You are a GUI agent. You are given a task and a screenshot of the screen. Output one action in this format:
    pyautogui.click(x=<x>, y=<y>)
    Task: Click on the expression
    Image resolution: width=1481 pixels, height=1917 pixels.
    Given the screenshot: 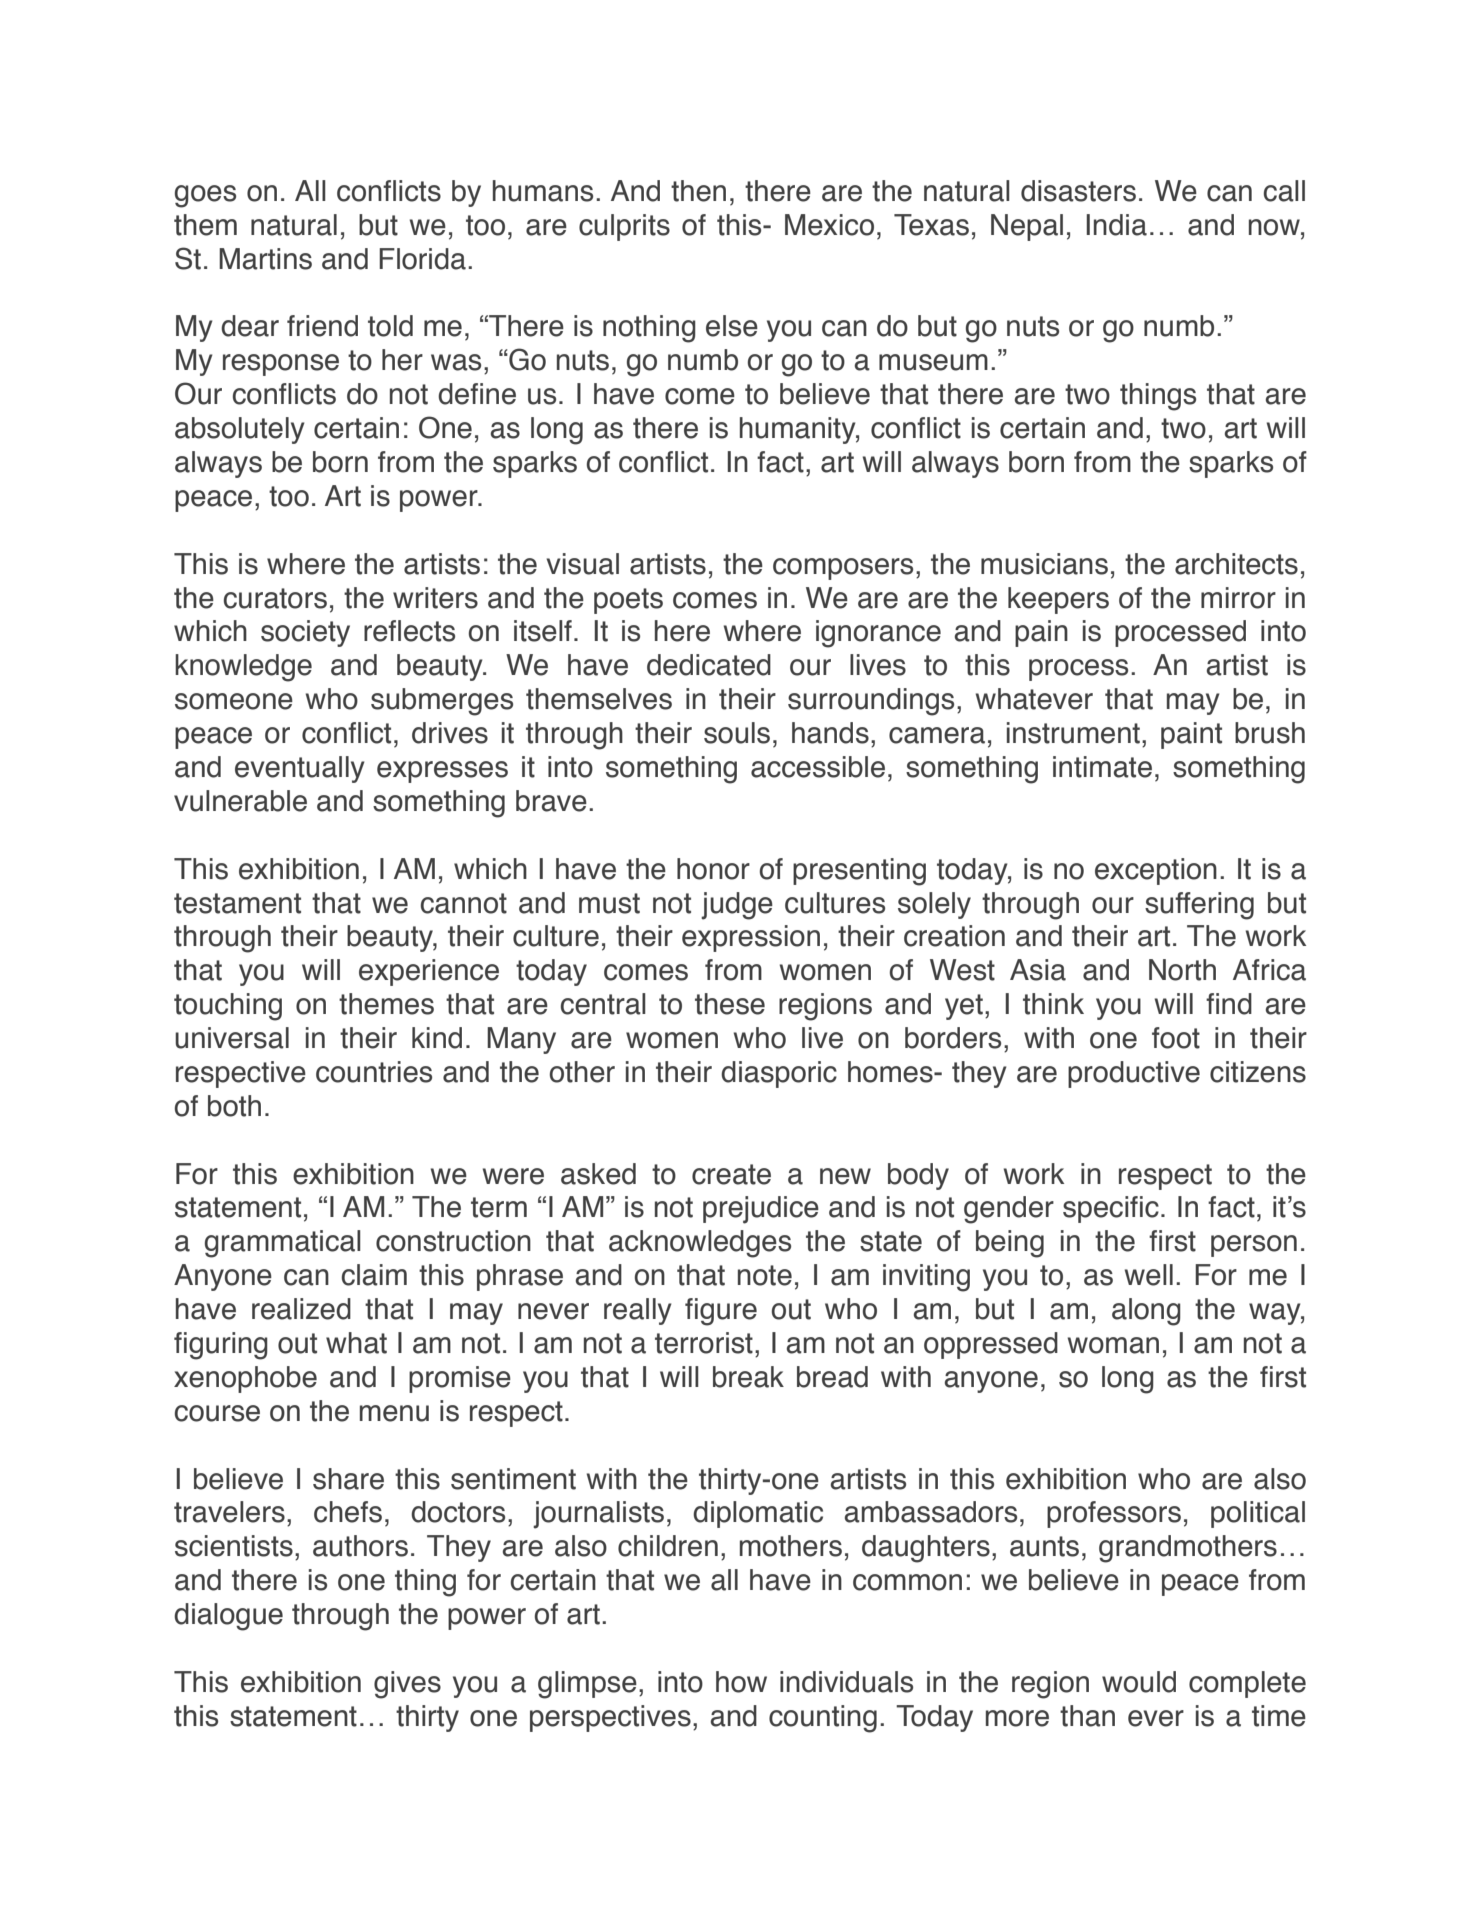 What is the action you would take?
    pyautogui.click(x=751, y=938)
